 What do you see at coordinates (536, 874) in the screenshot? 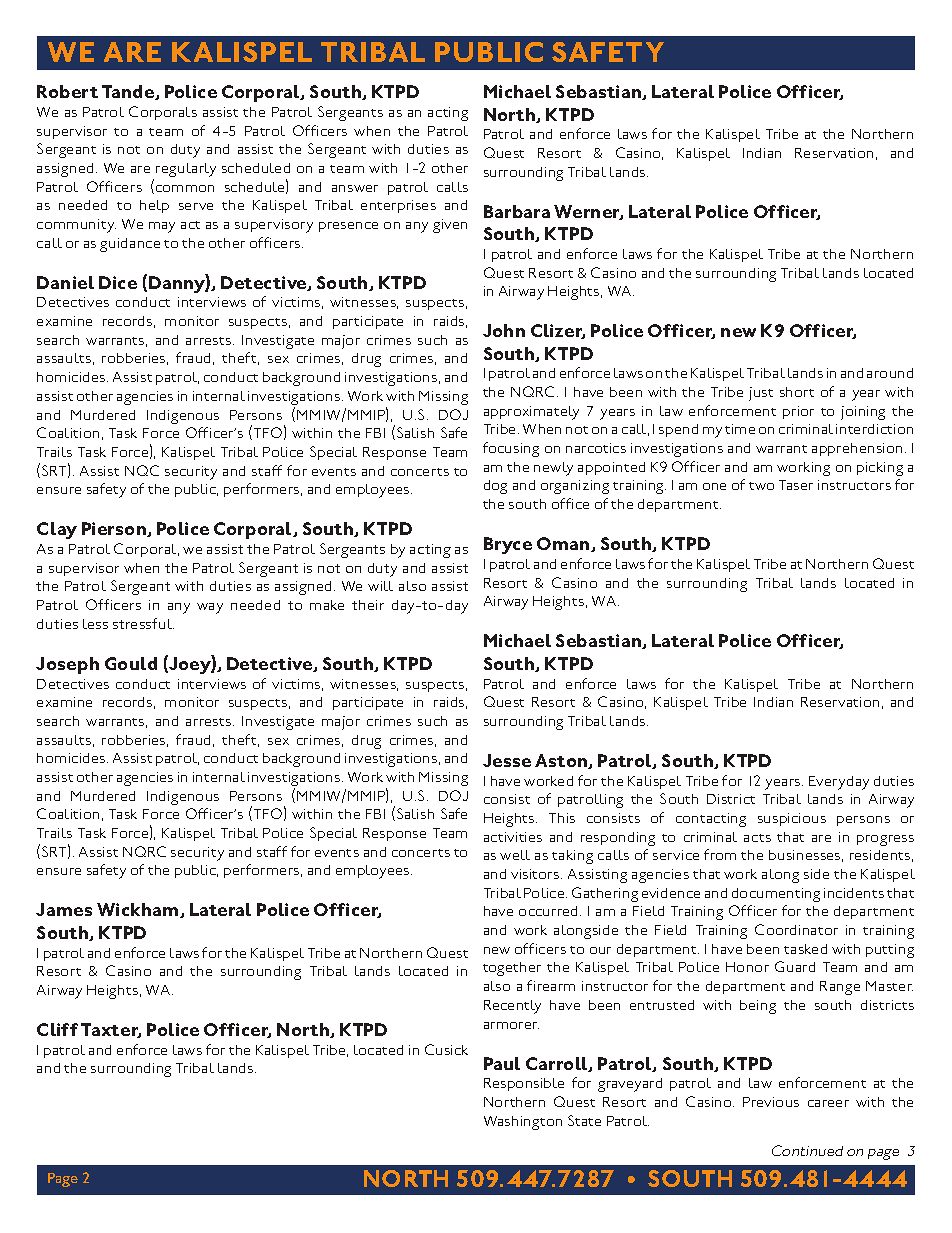
I see `visitors` at bounding box center [536, 874].
